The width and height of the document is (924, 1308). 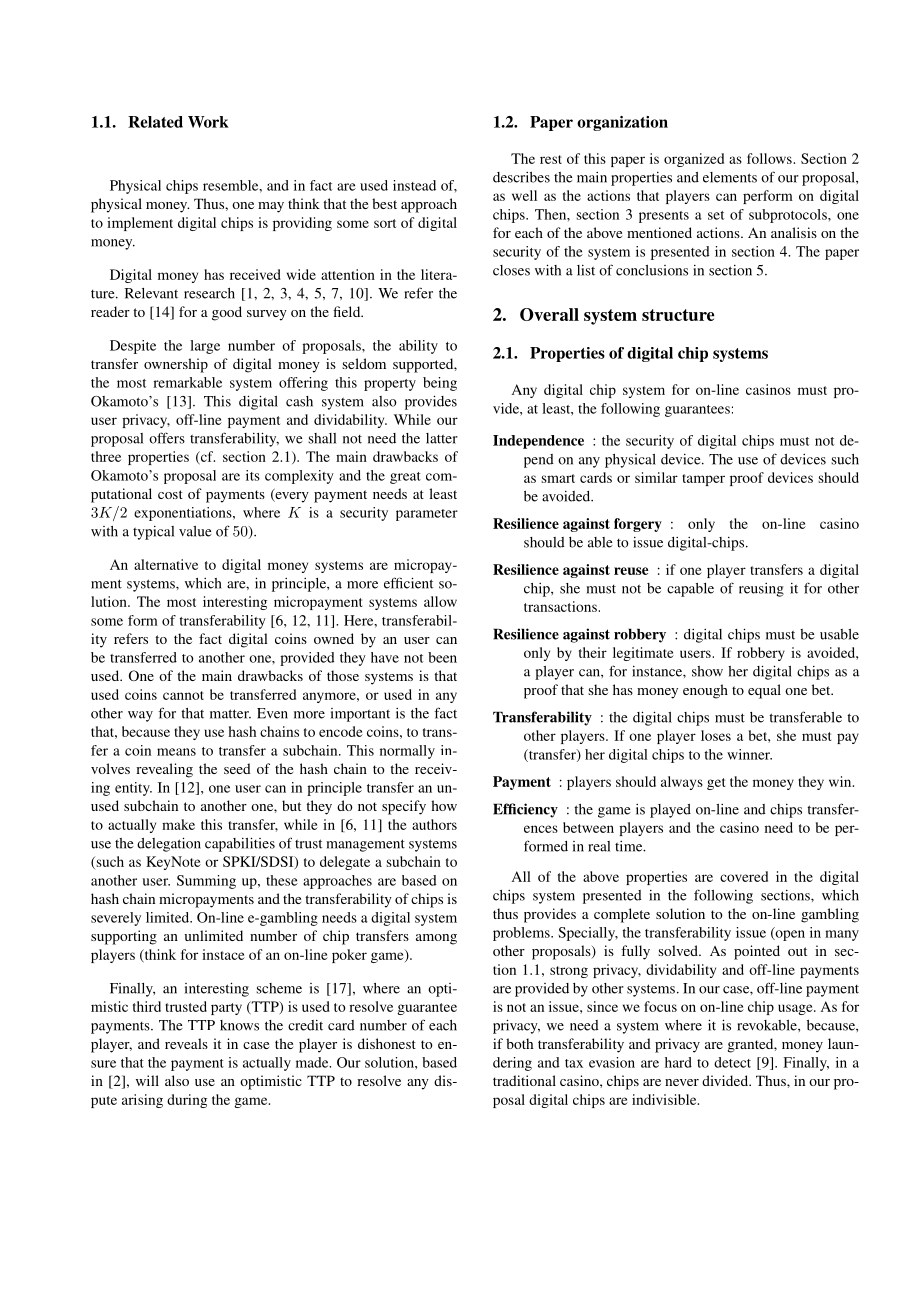 I want to click on covered, so click(x=744, y=876).
